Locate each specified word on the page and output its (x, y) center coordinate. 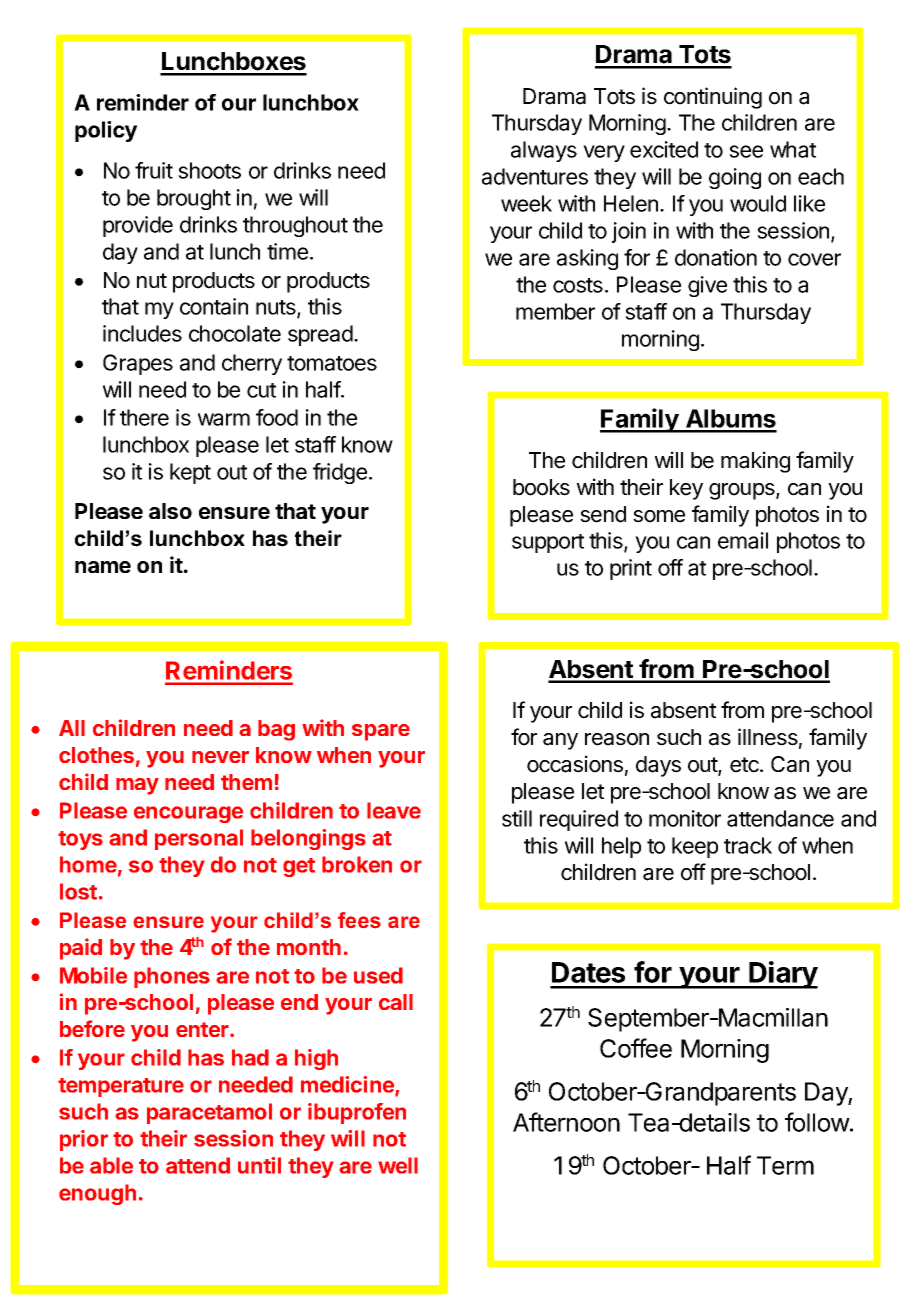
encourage (188, 814)
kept (190, 473)
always (544, 151)
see (746, 151)
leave (394, 810)
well (398, 1165)
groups (743, 491)
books (541, 487)
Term (785, 1165)
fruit (154, 170)
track (748, 845)
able (111, 1165)
